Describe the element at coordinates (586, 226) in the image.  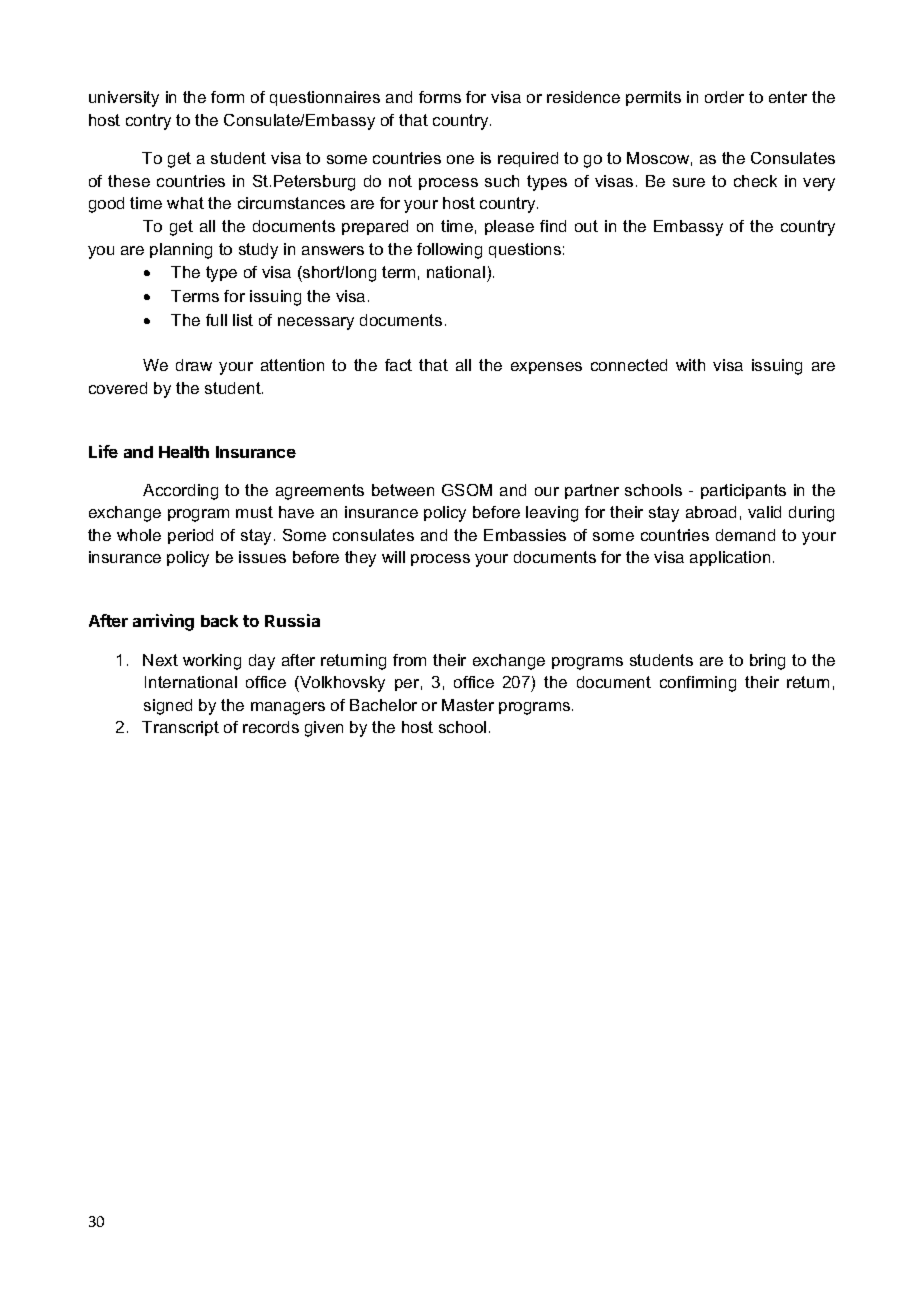
I see `out` at that location.
